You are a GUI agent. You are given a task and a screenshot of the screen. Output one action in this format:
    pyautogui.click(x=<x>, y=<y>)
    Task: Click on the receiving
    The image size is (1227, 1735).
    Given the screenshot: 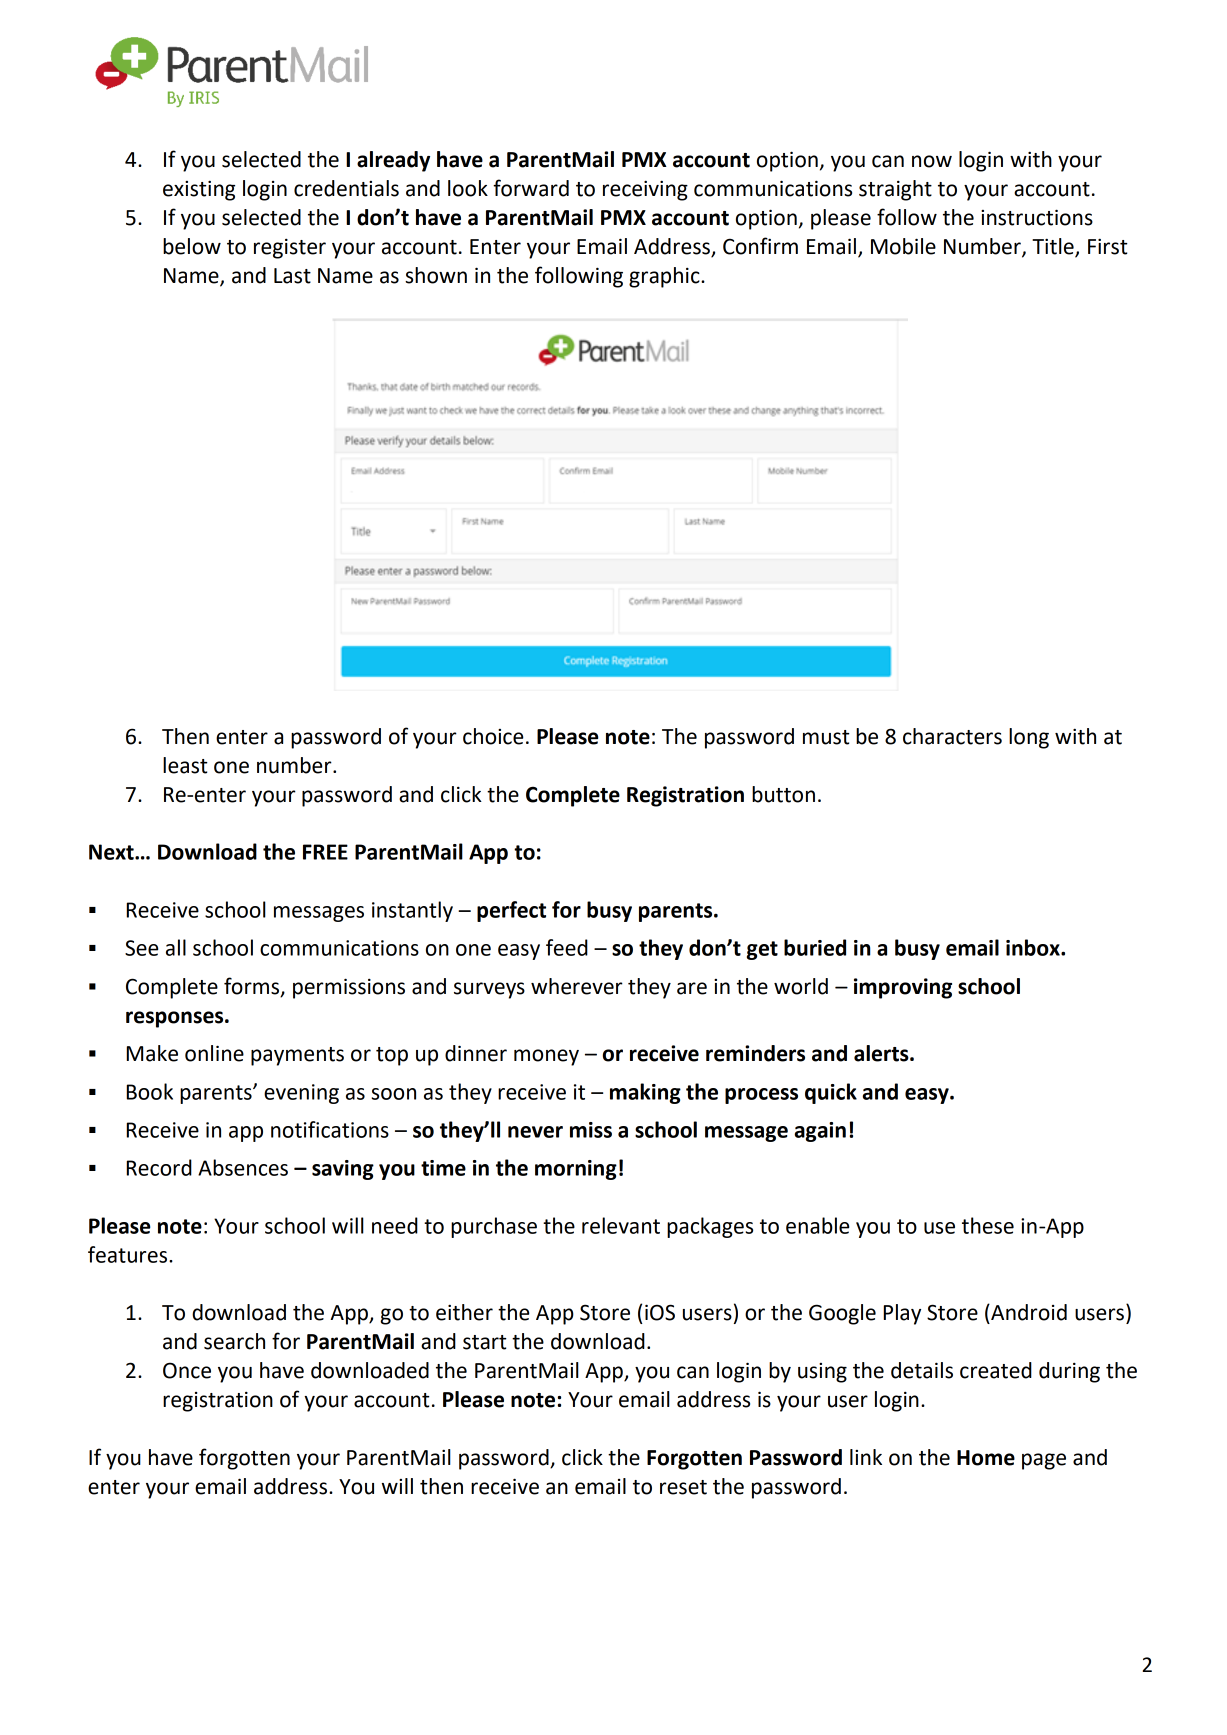 What is the action you would take?
    pyautogui.click(x=645, y=190)
